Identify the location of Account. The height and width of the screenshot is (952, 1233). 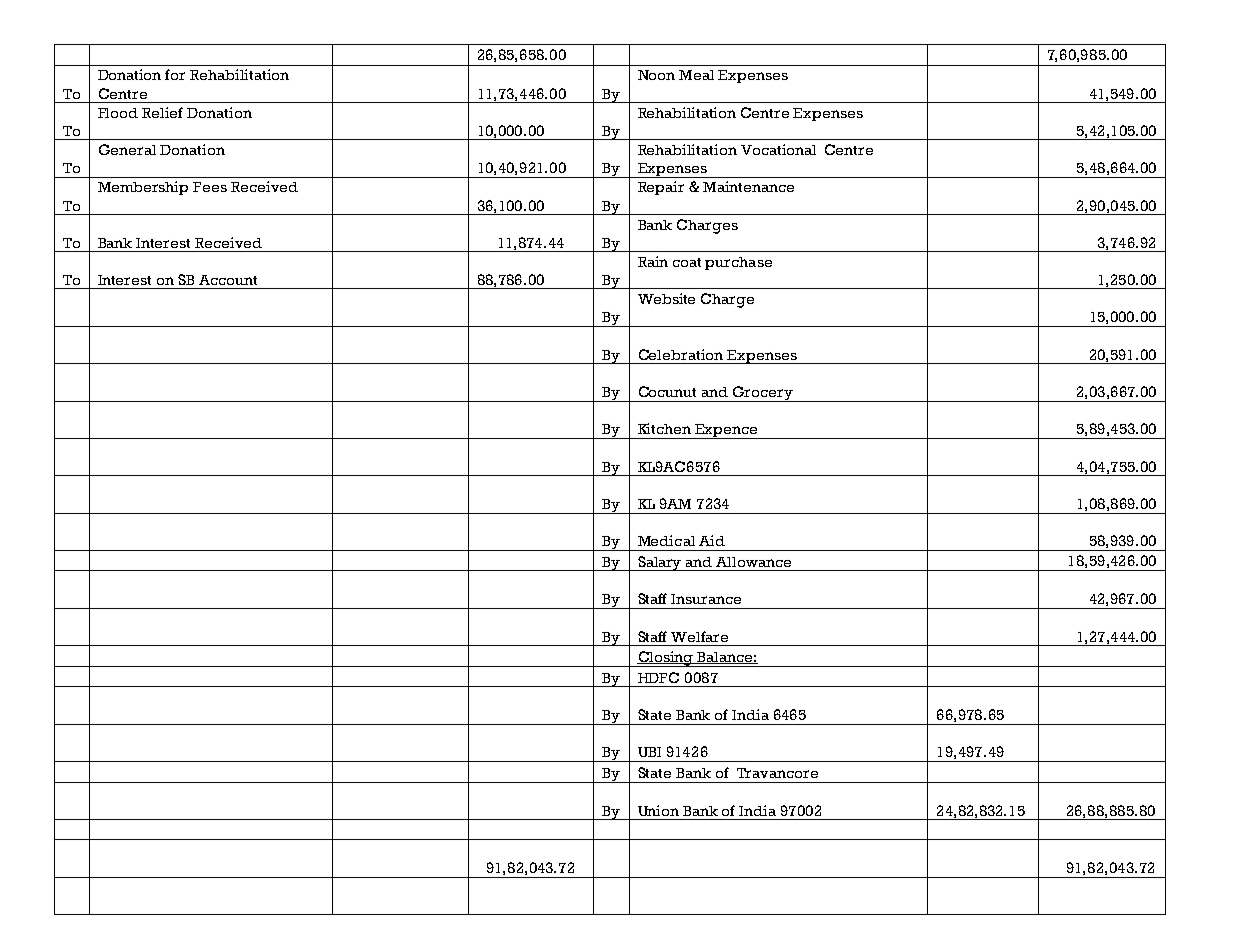
(228, 280).
